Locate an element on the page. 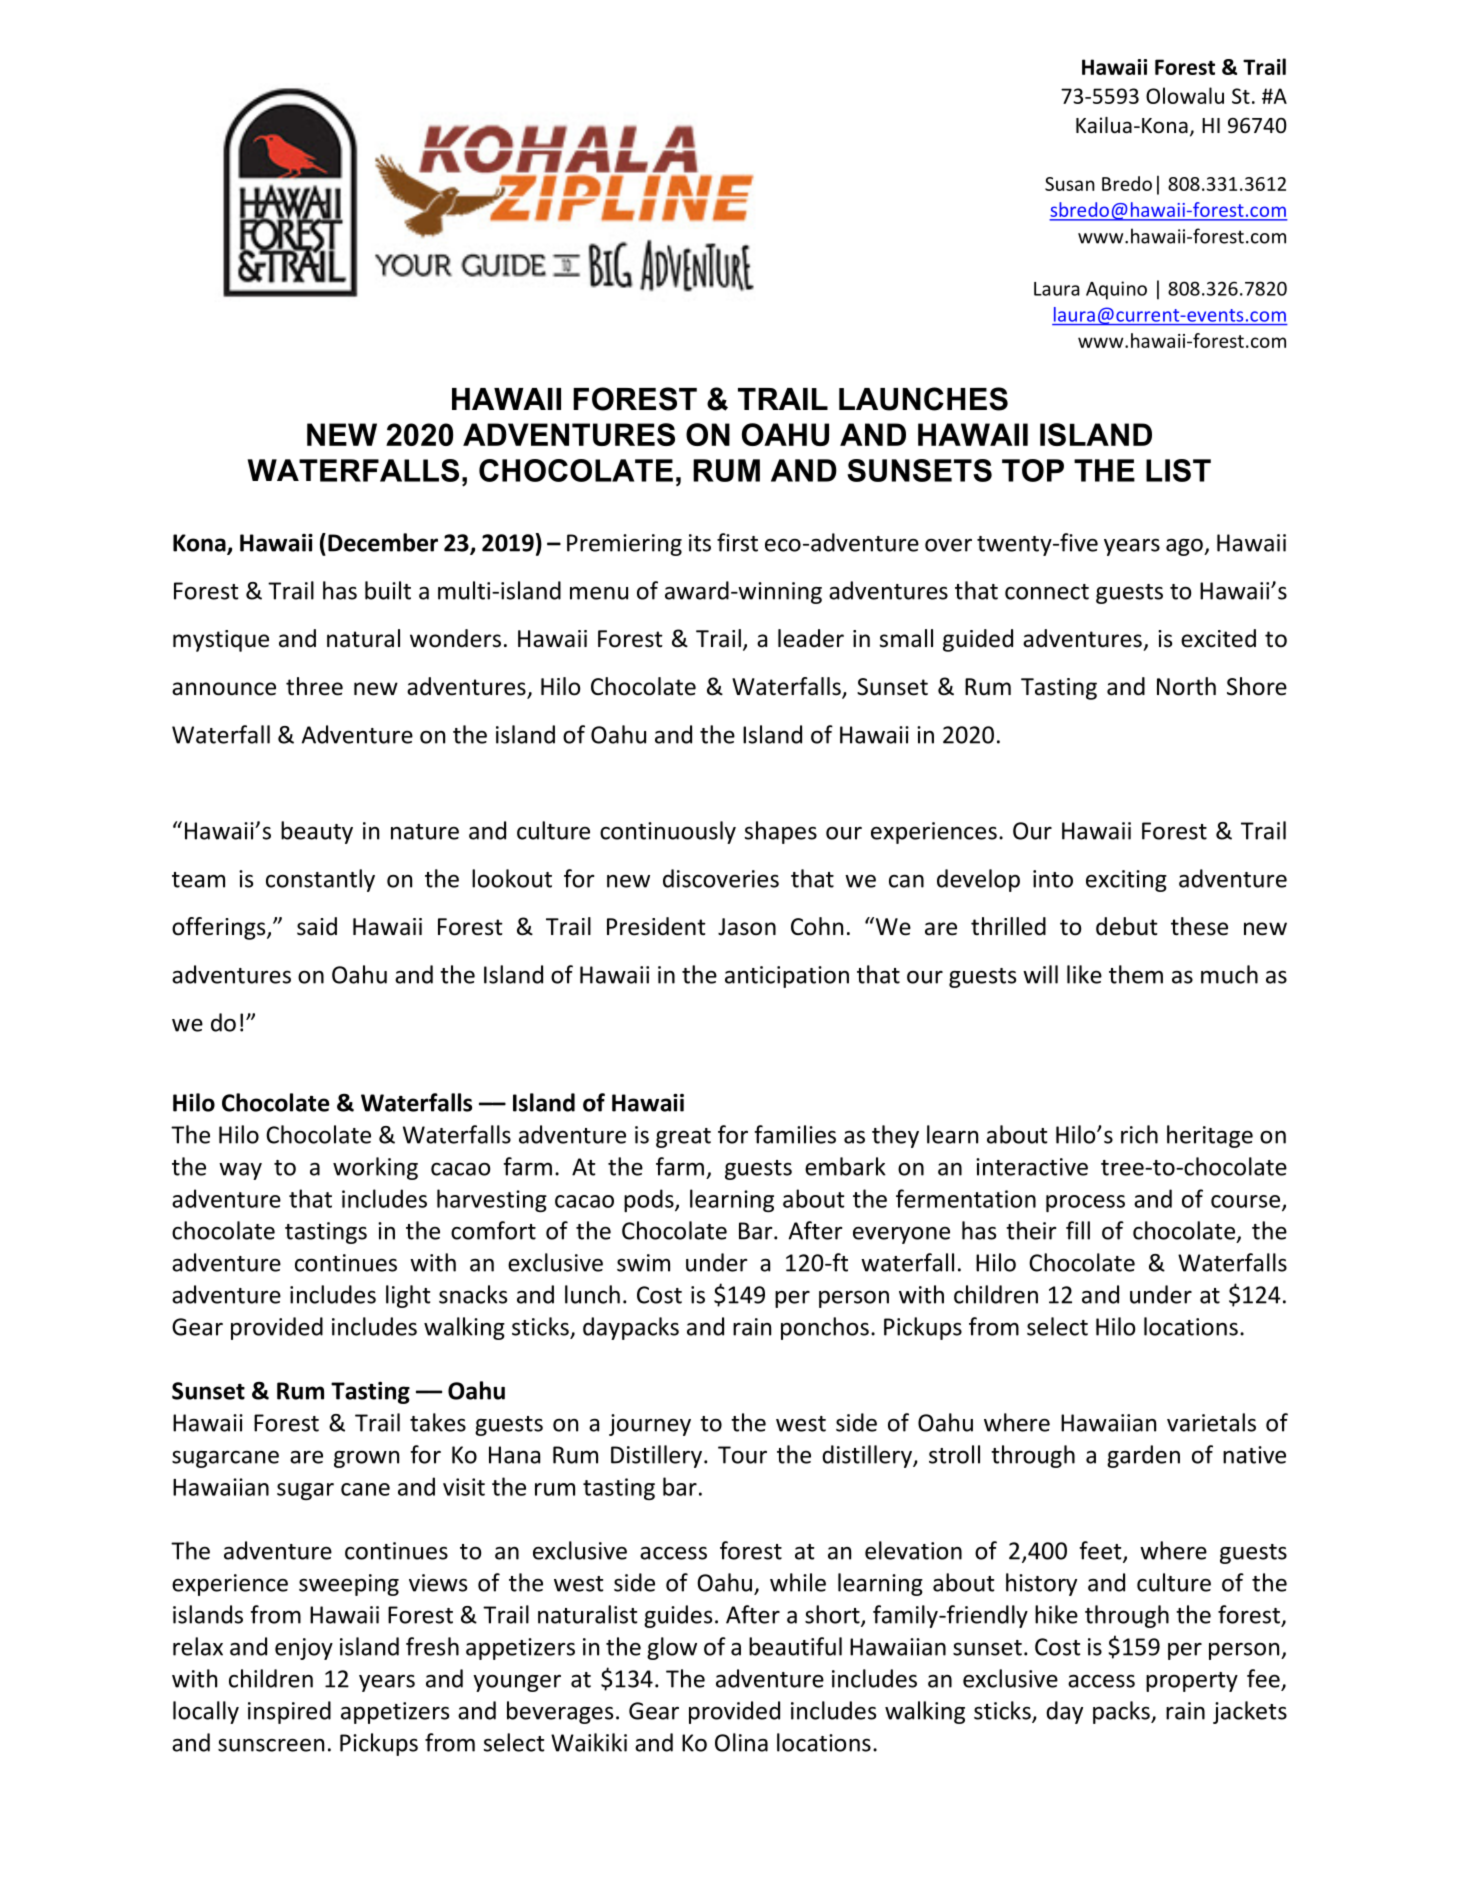 The height and width of the document is (1888, 1459). beauty is located at coordinates (317, 832).
